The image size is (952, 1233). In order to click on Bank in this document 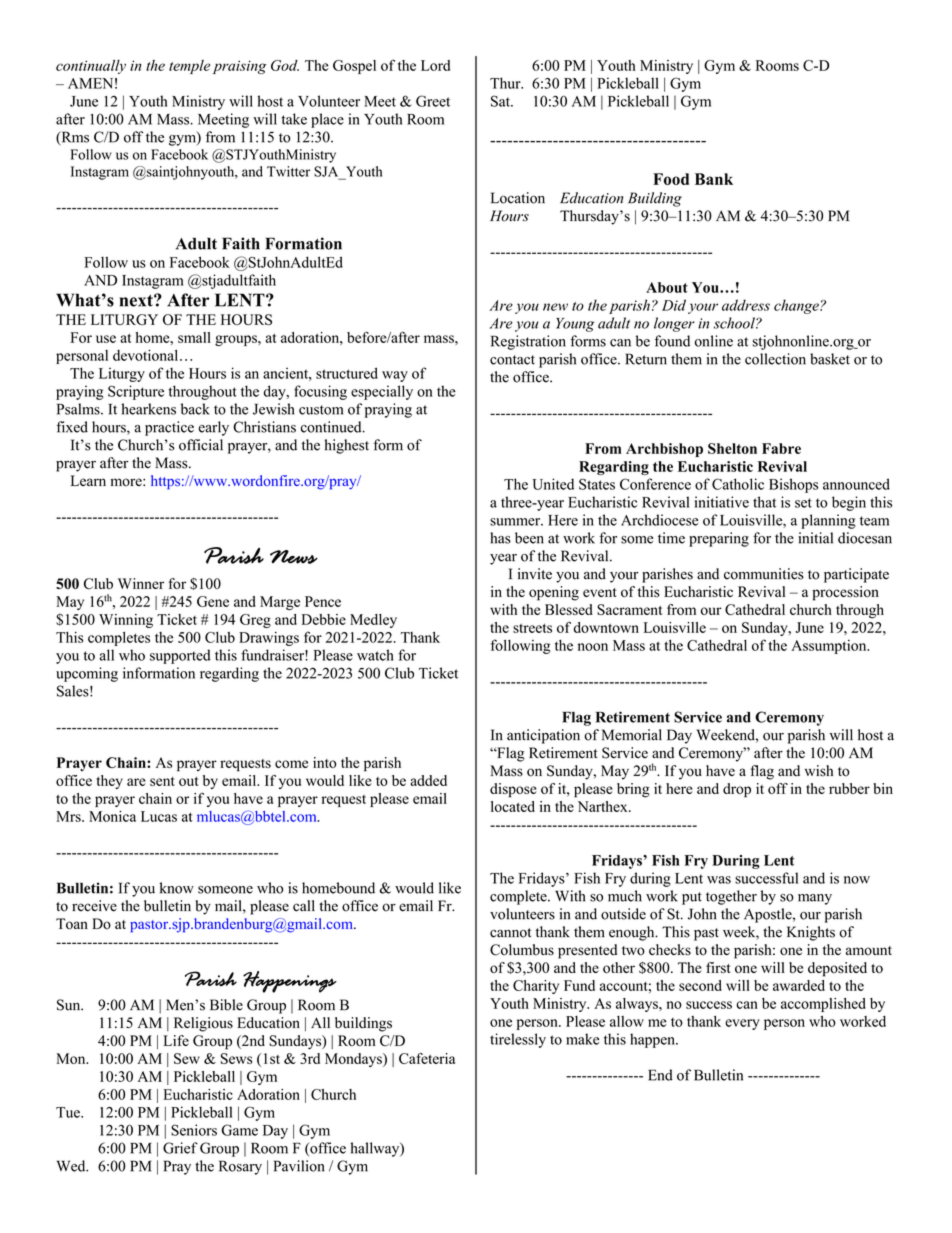, I will do `click(714, 179)`.
